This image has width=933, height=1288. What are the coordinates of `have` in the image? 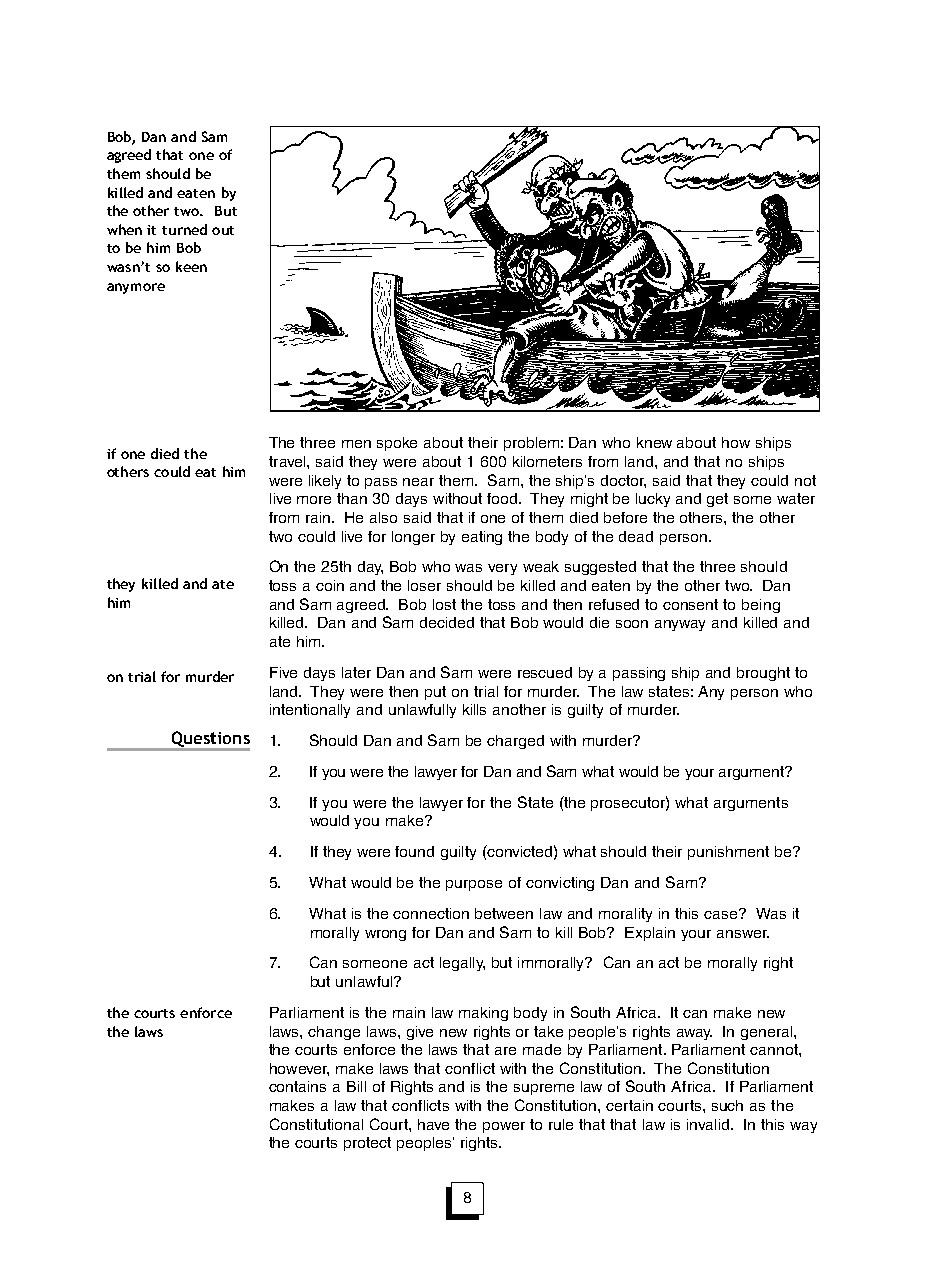 It's located at (433, 1124).
